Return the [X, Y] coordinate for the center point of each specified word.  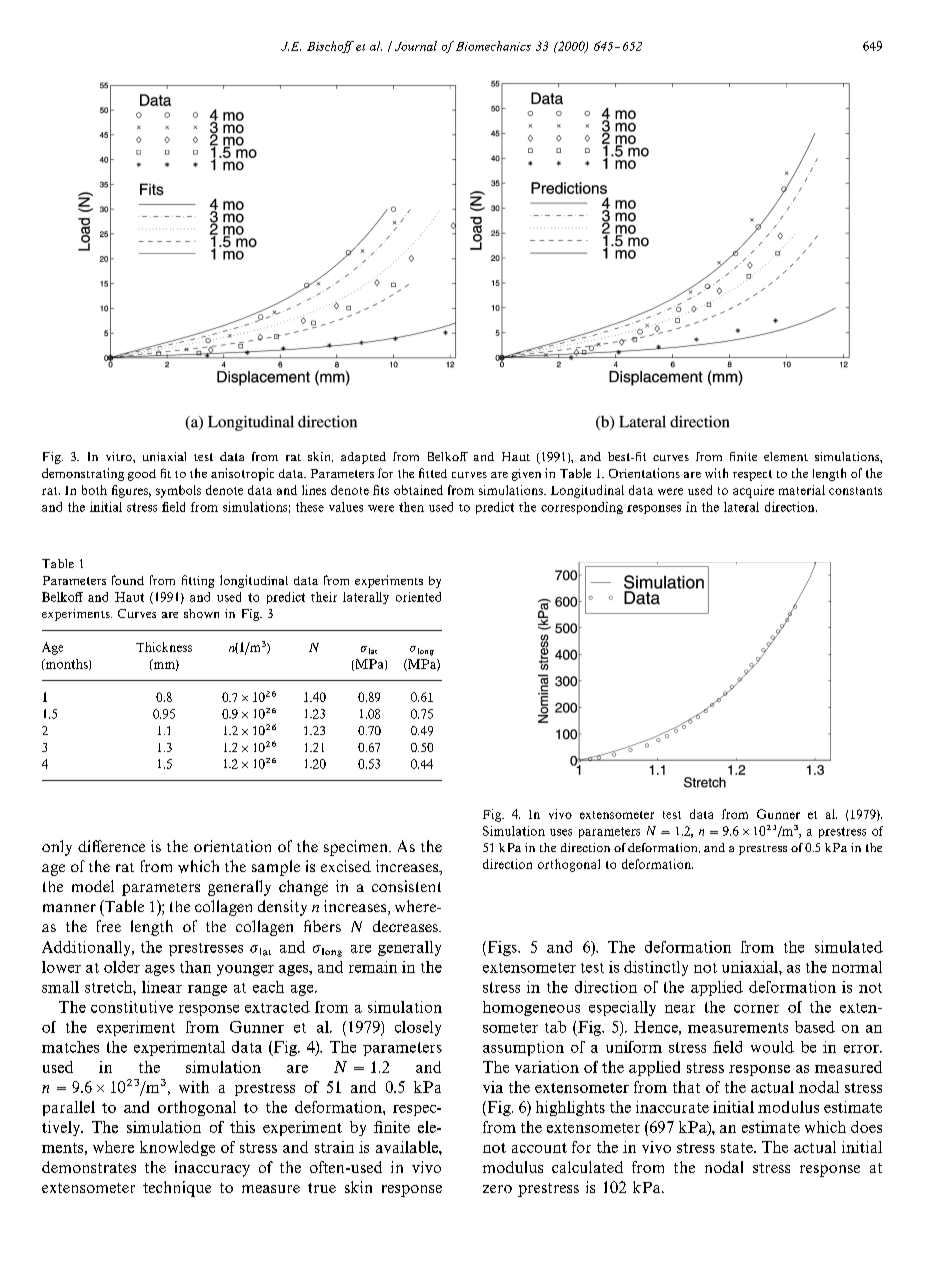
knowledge [177, 1148]
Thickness [164, 647]
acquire [753, 491]
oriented [418, 597]
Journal [416, 46]
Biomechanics [493, 46]
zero [497, 1189]
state [738, 1148]
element [786, 456]
